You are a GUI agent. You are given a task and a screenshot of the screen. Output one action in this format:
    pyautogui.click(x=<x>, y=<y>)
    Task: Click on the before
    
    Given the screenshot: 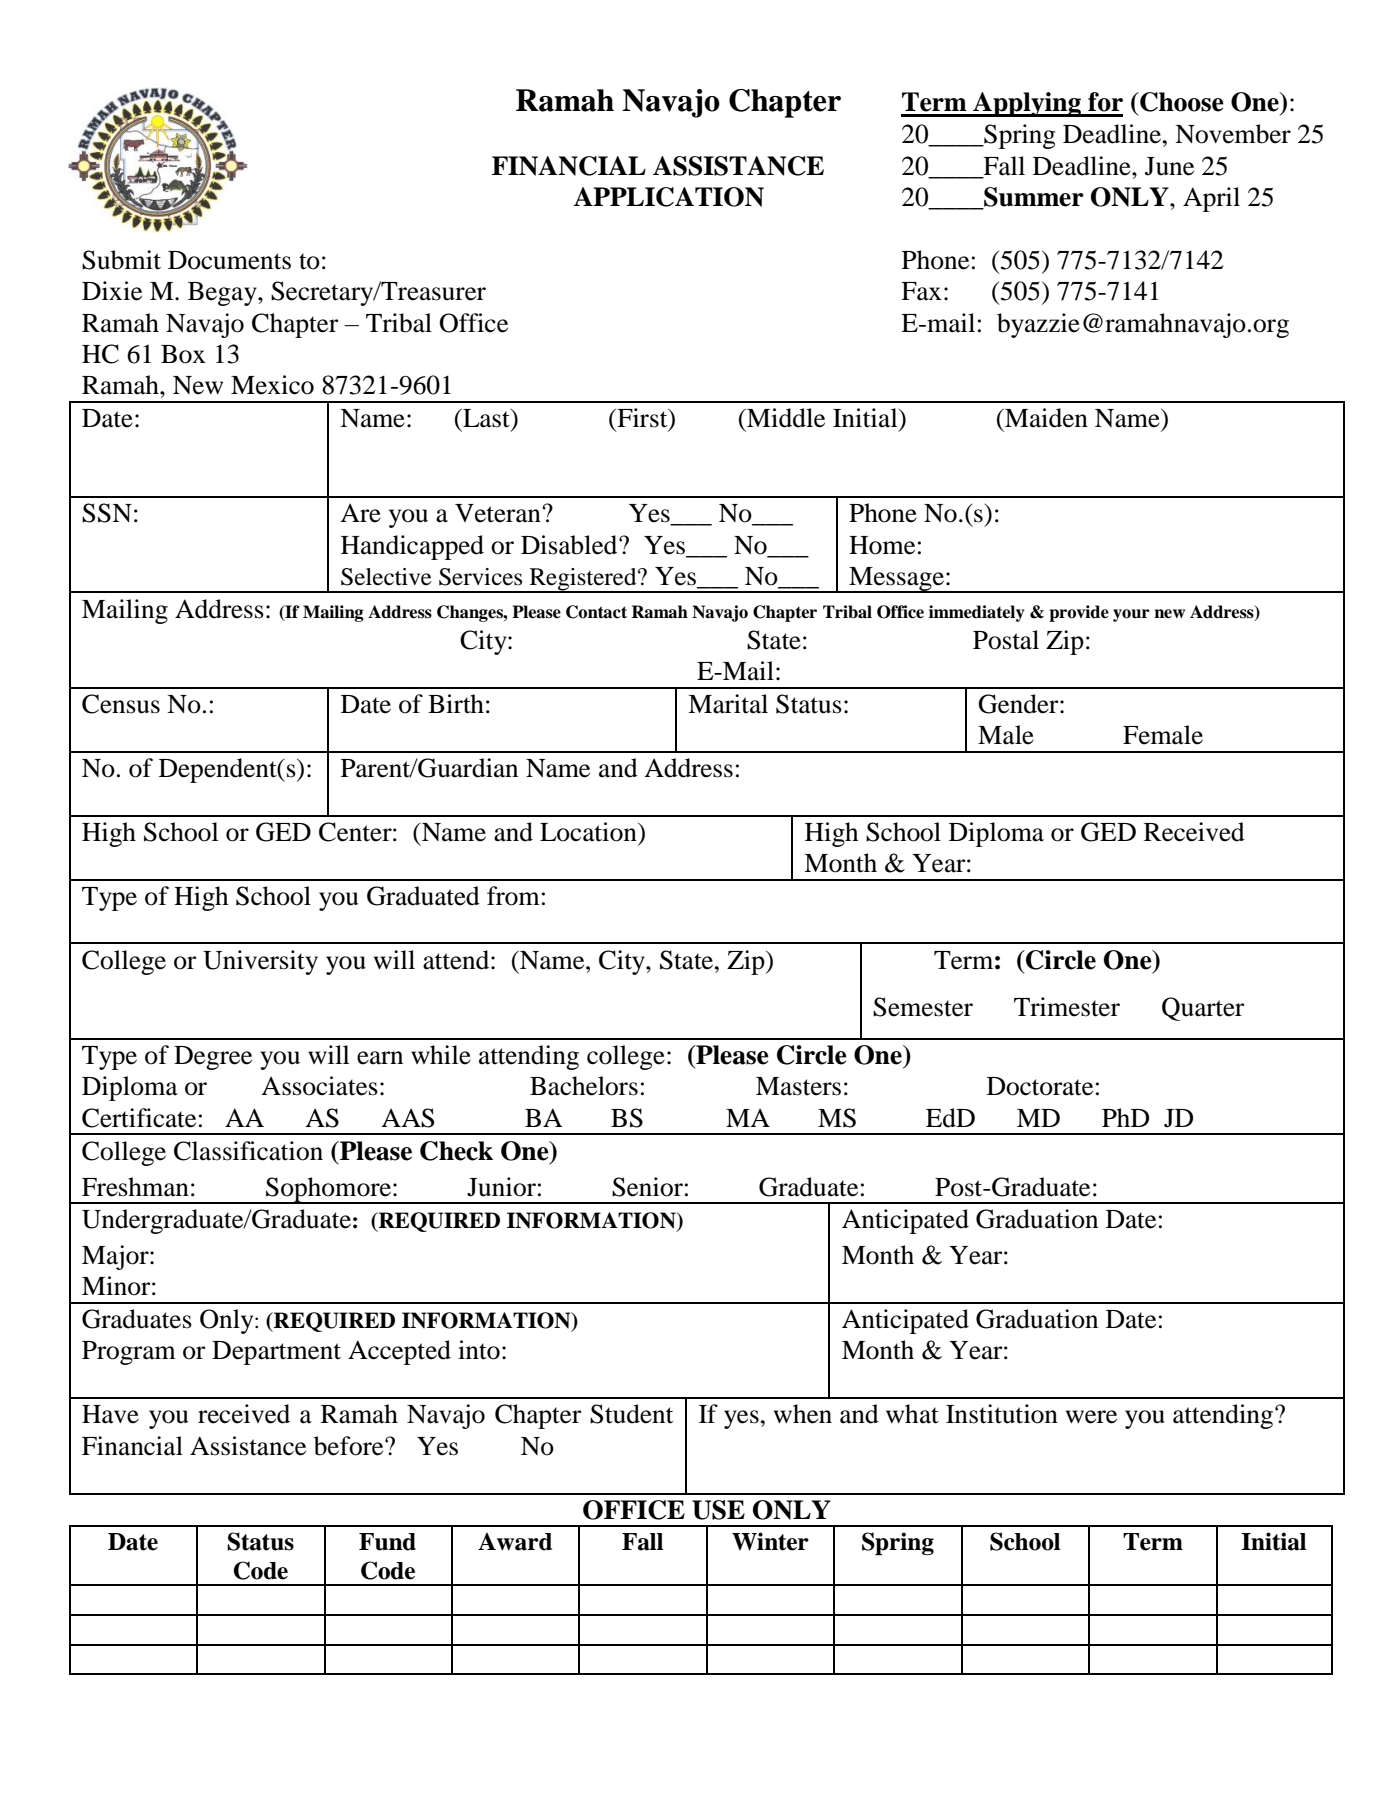 What is the action you would take?
    pyautogui.click(x=350, y=1446)
